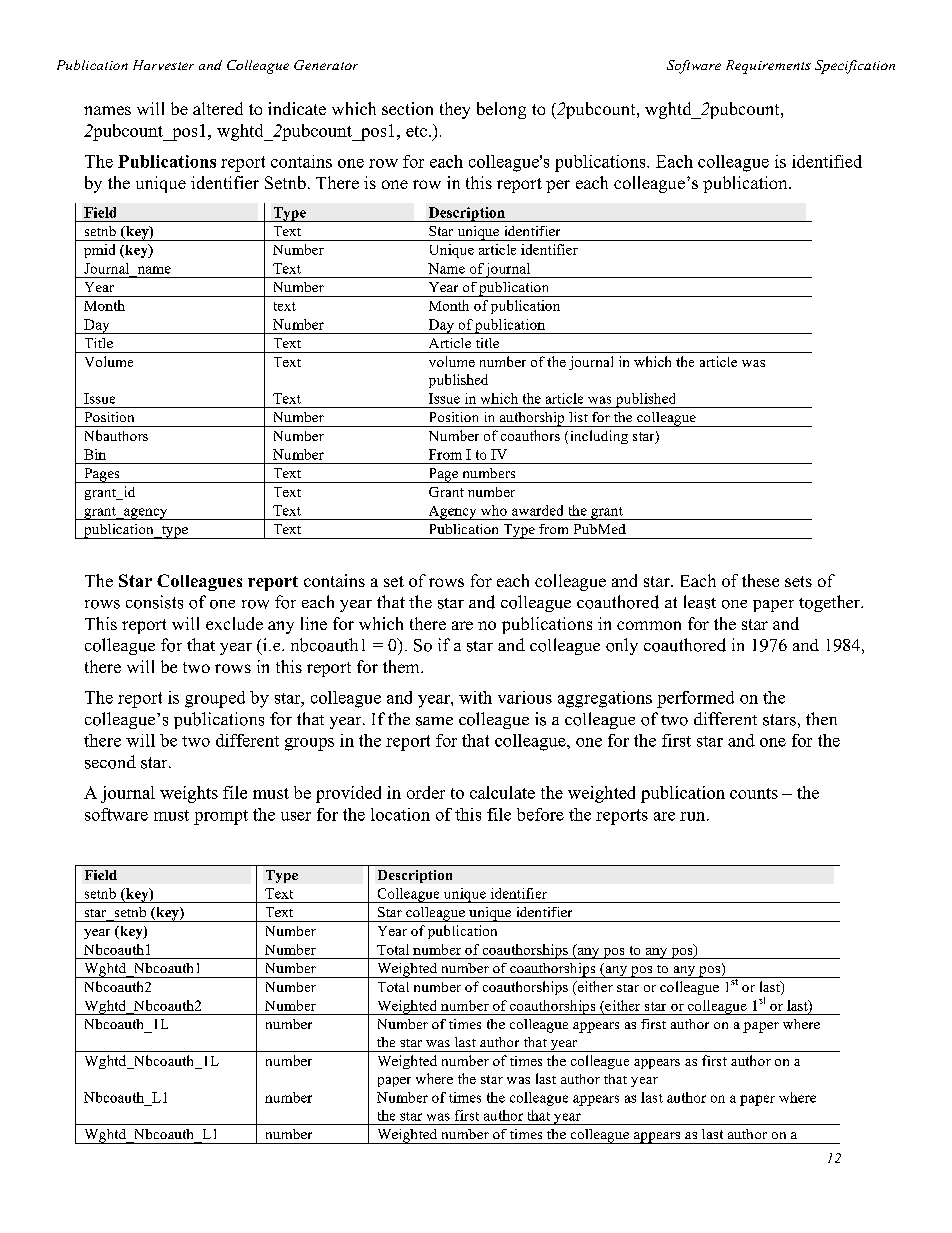  I want to click on pmid, so click(99, 251).
